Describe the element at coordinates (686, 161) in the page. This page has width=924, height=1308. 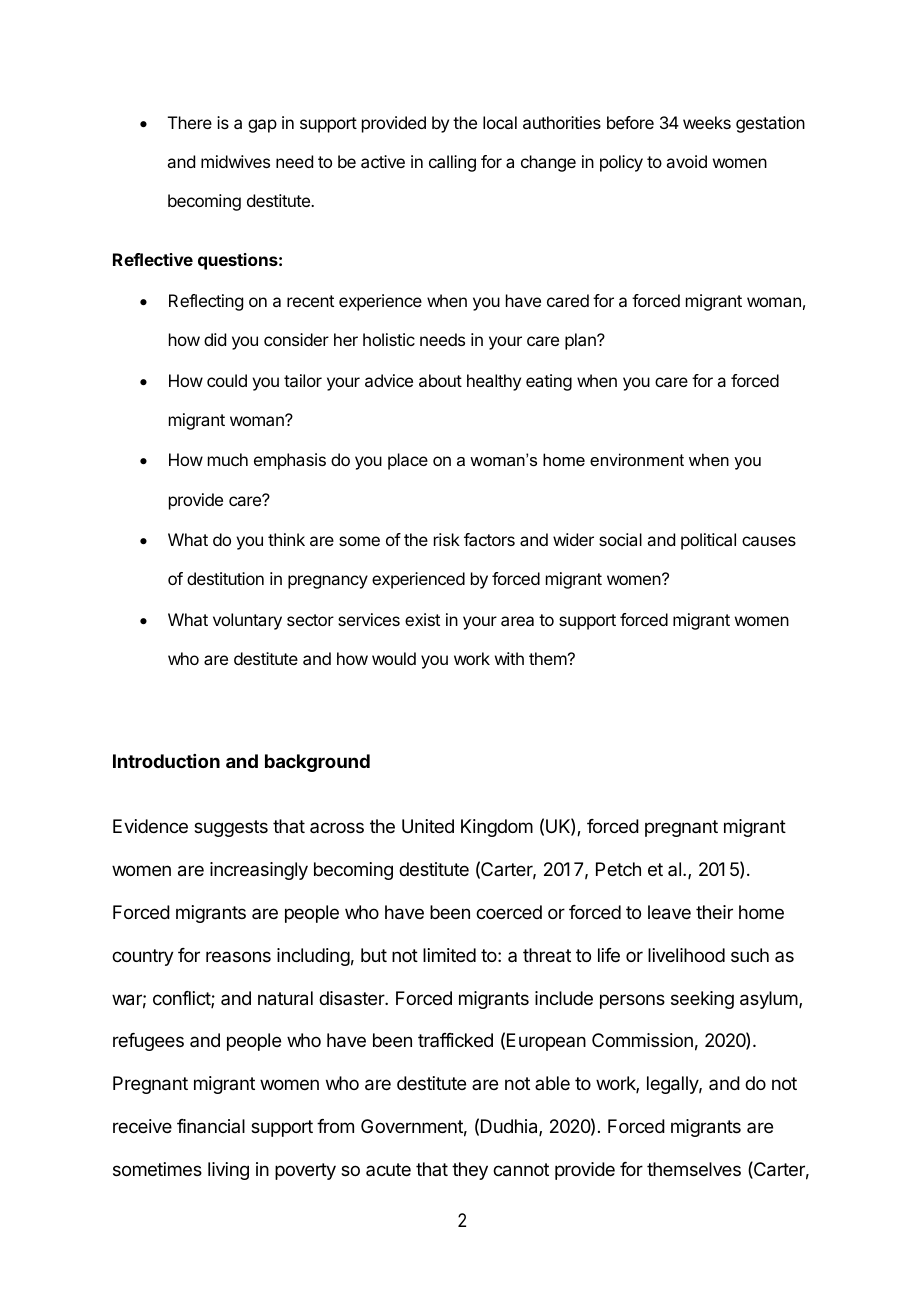
I see `avoid` at that location.
